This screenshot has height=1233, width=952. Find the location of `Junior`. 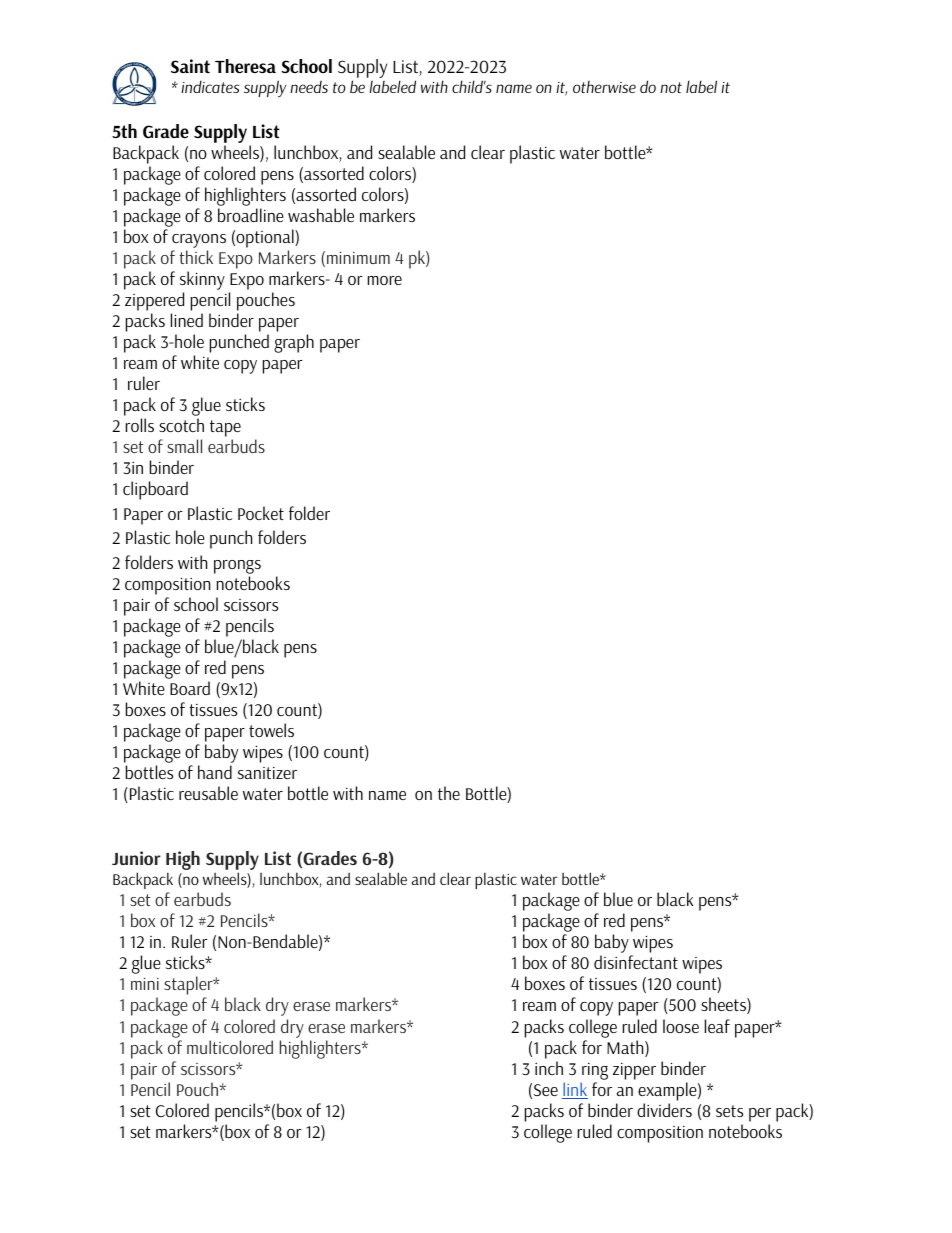

Junior is located at coordinates (136, 858).
